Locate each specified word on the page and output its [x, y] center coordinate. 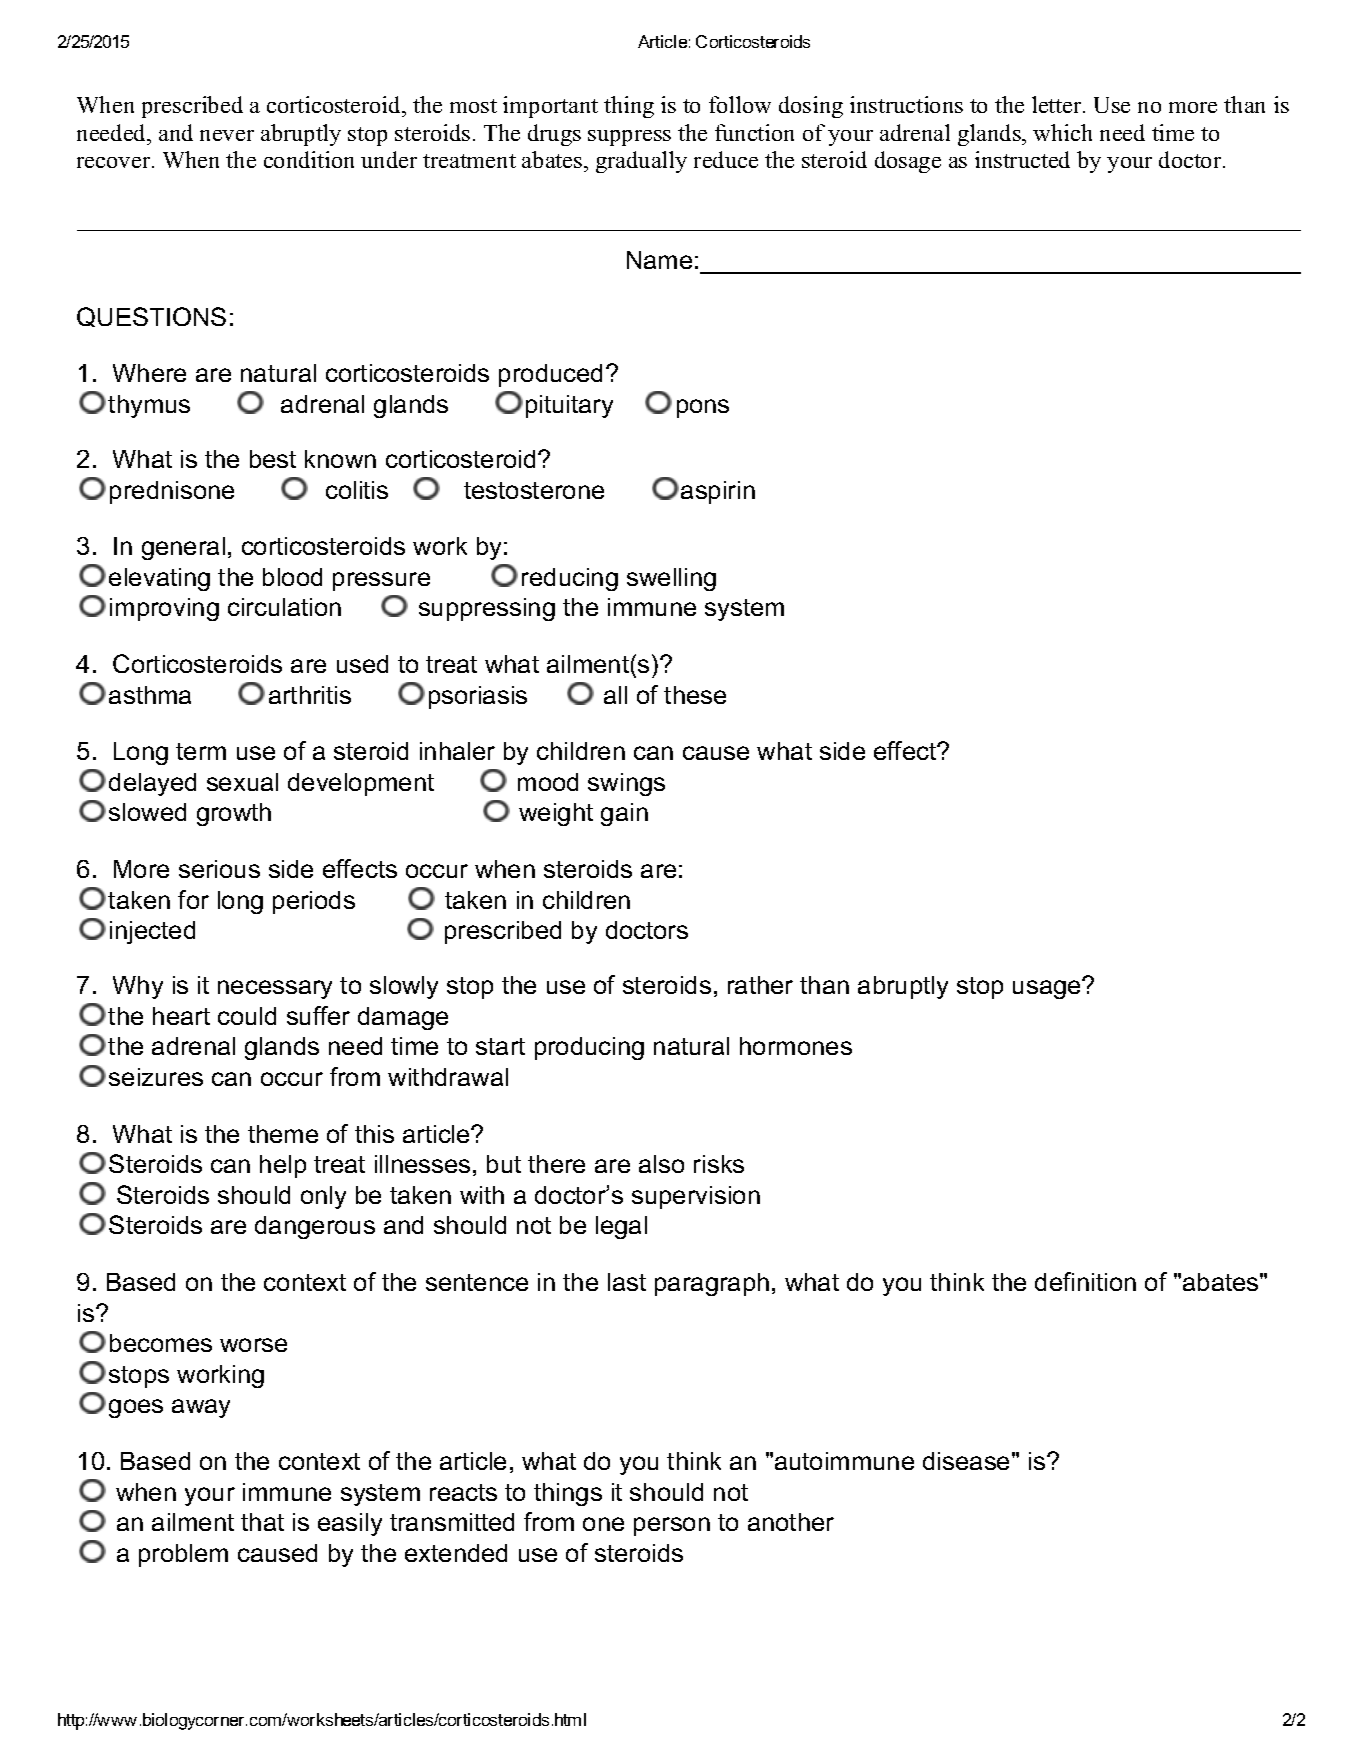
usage [1048, 989]
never [227, 135]
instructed [1022, 159]
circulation [284, 607]
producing [589, 1048]
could [247, 1016]
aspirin [718, 492]
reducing [570, 579]
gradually [641, 162]
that [262, 1522]
